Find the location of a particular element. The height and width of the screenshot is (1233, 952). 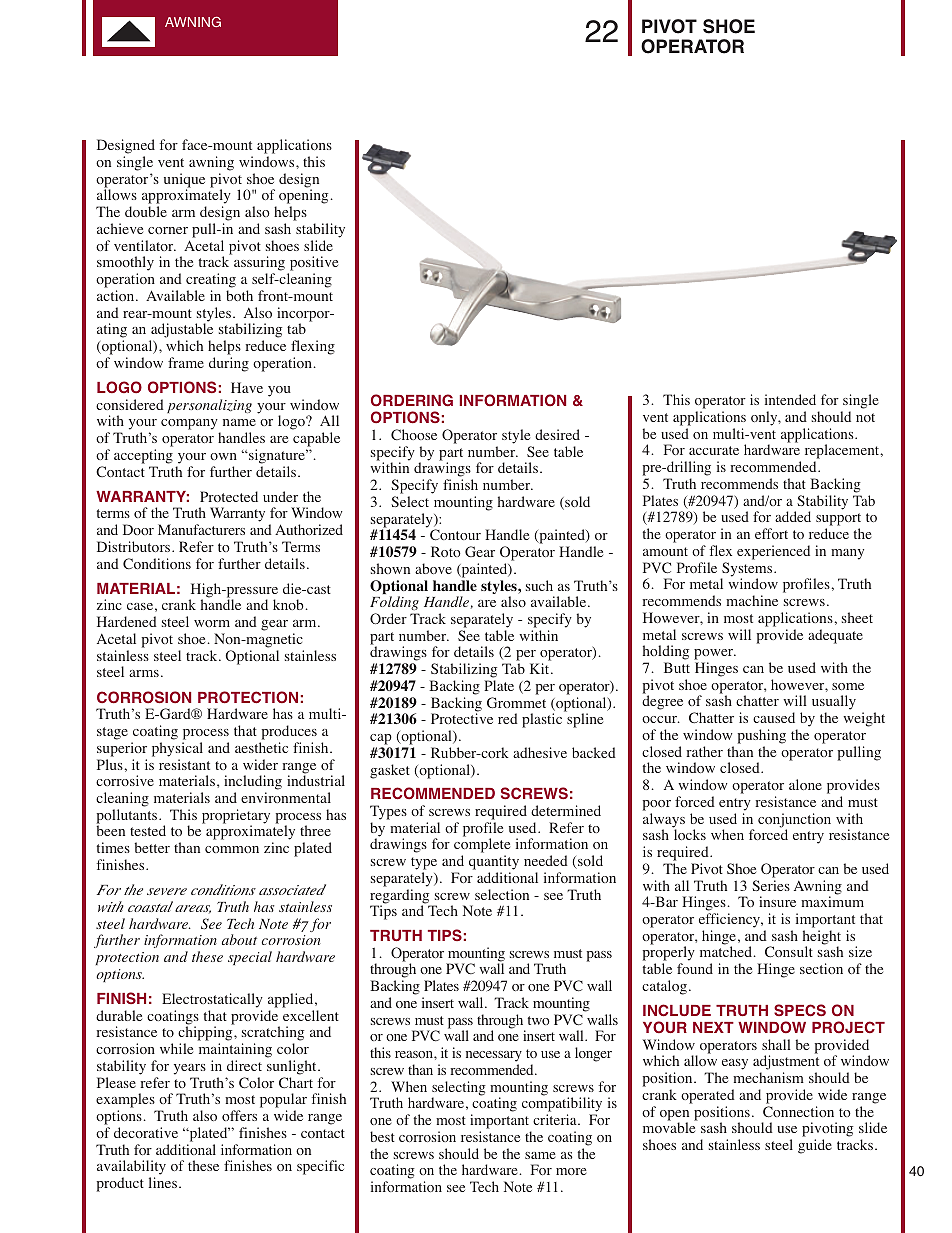

same is located at coordinates (540, 1155).
